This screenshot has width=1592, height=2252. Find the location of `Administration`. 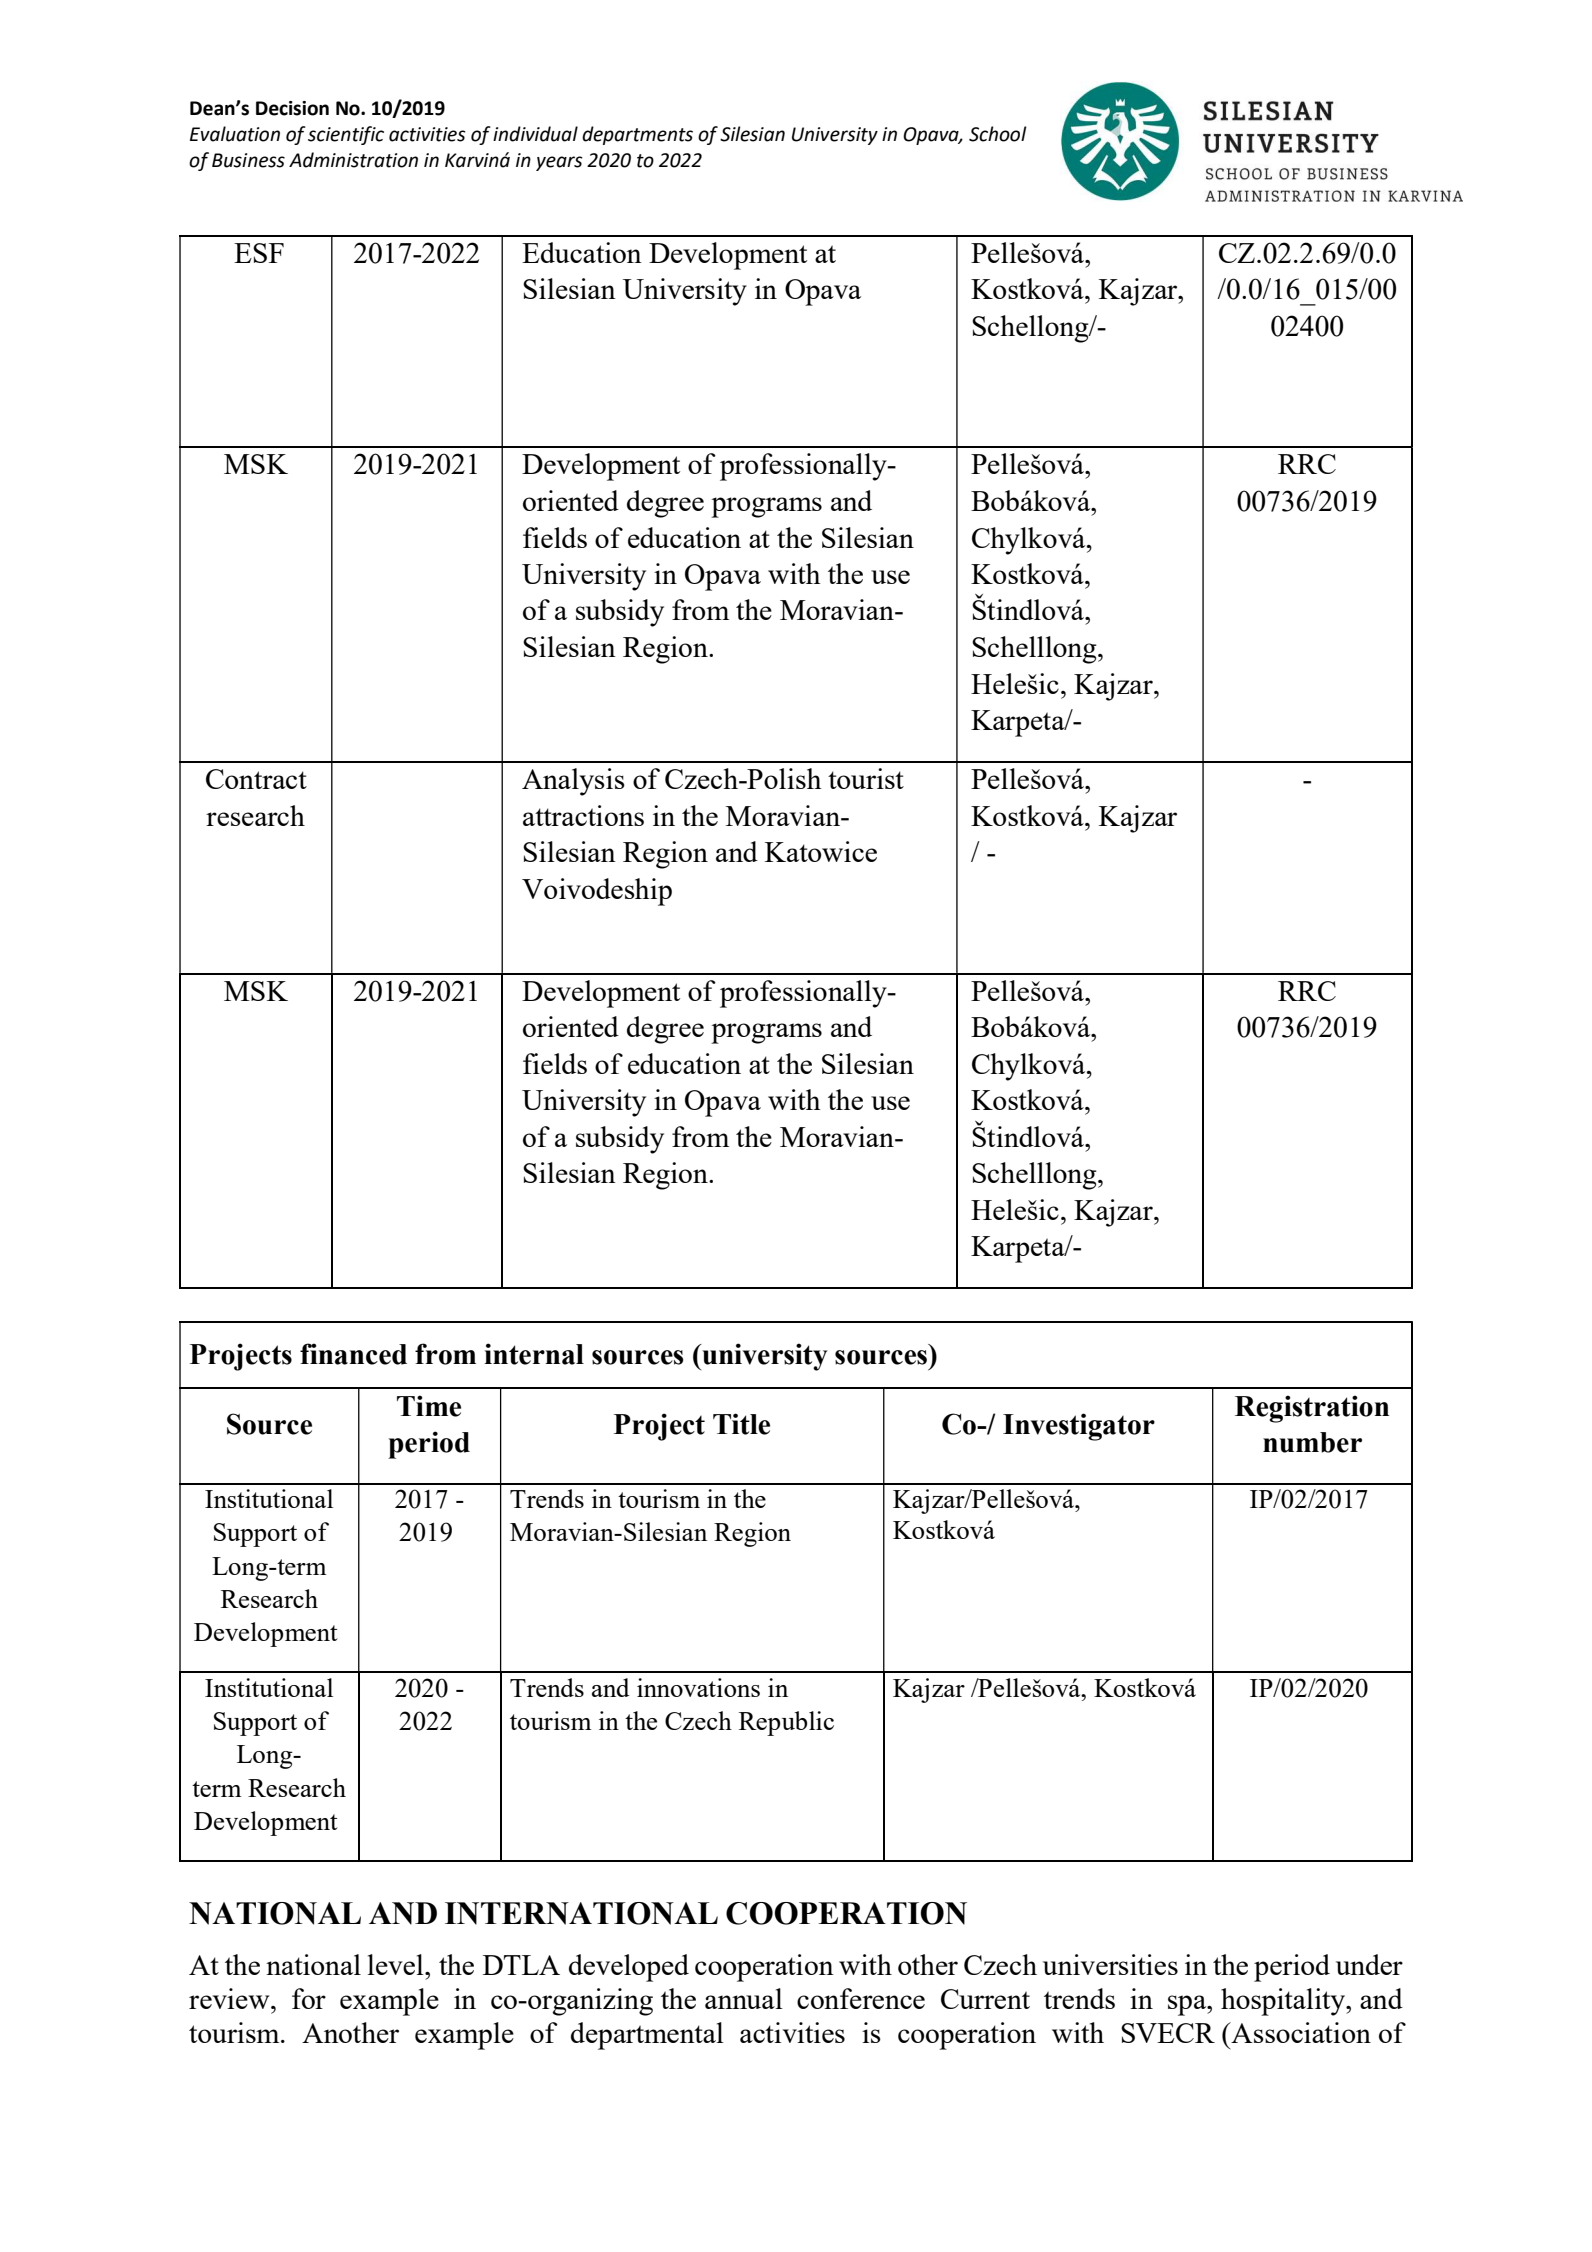

Administration is located at coordinates (353, 160).
